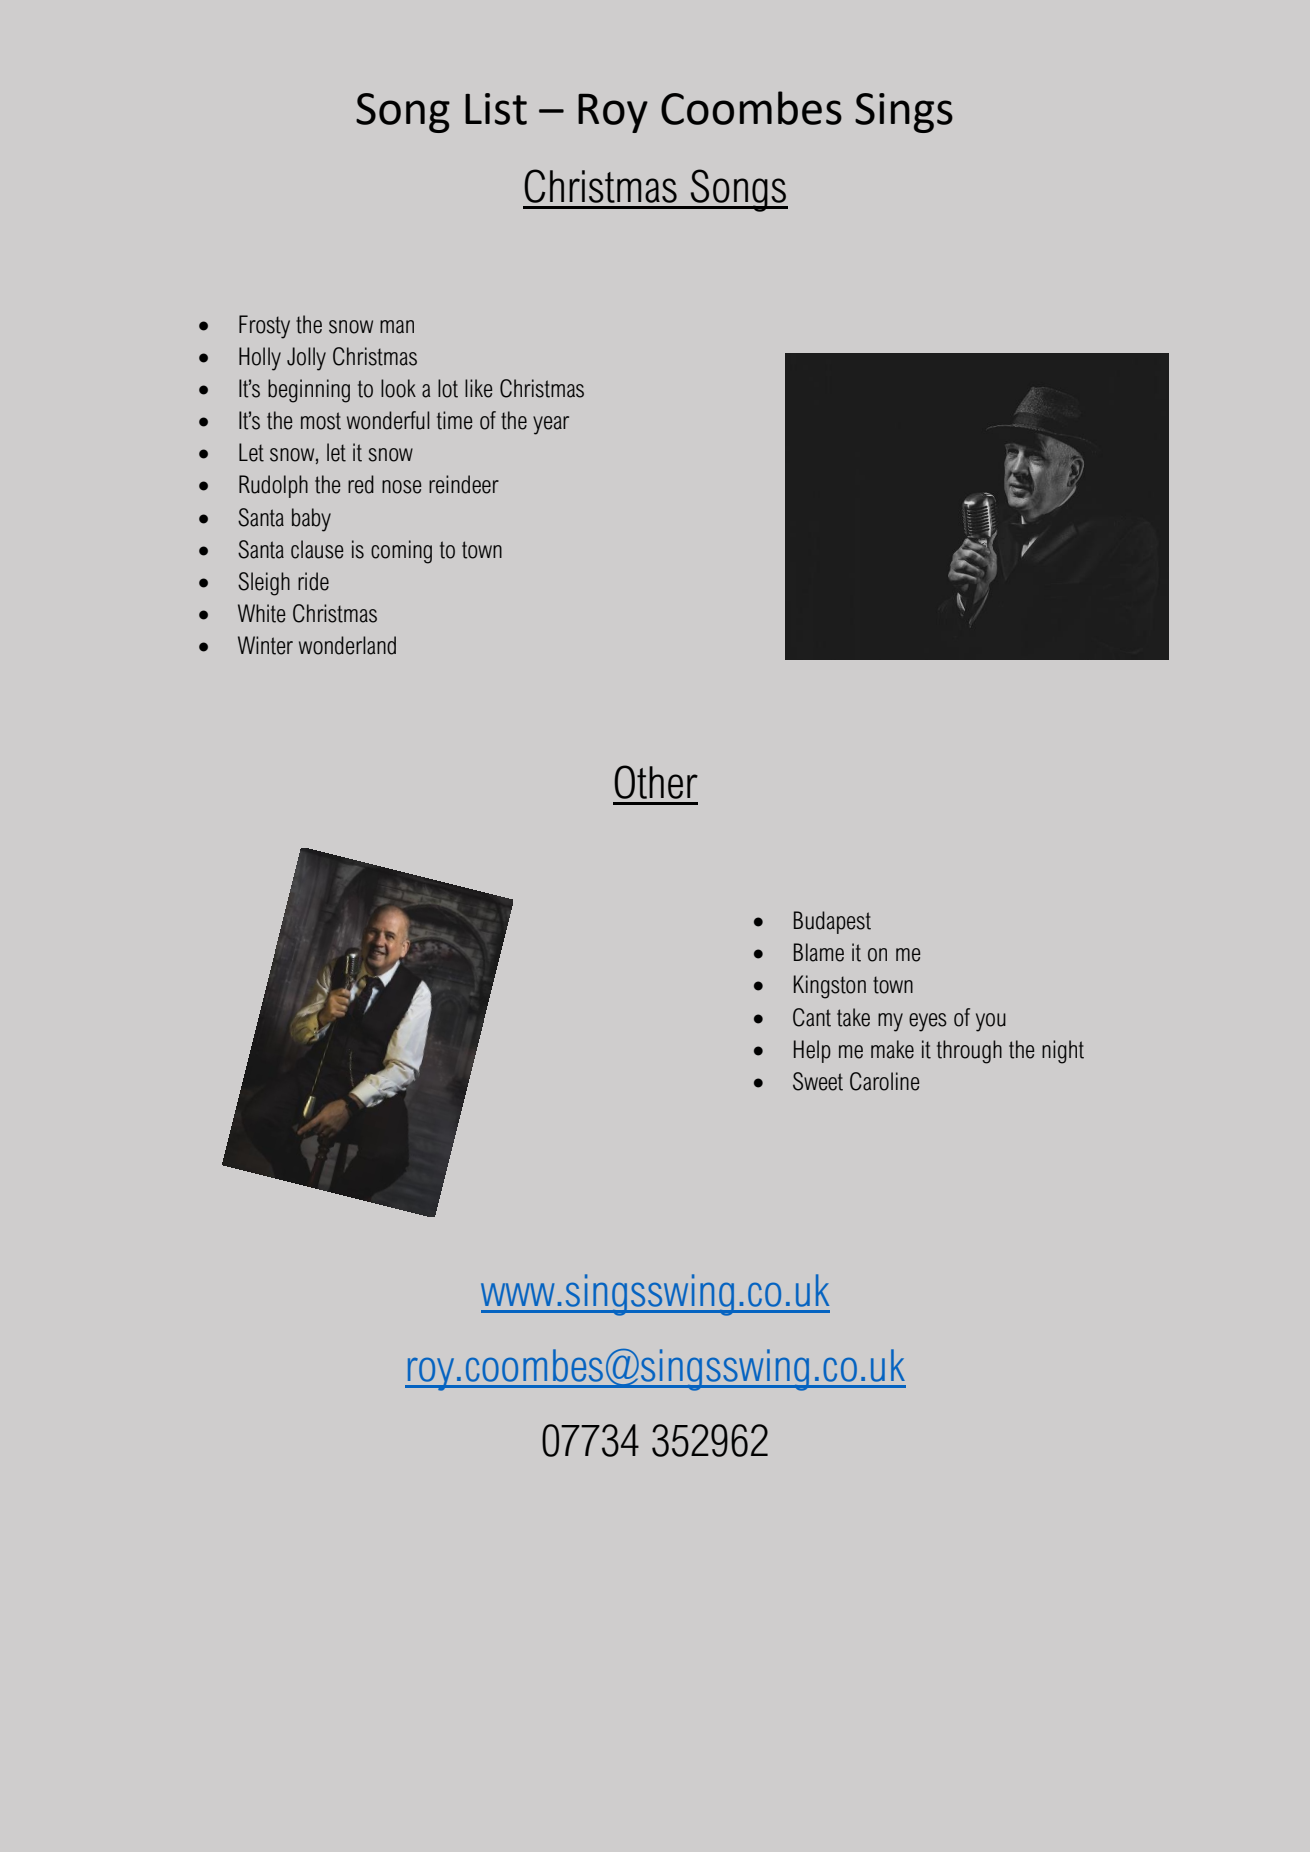 This document has height=1852, width=1310. What do you see at coordinates (551, 425) in the document?
I see `year` at bounding box center [551, 425].
